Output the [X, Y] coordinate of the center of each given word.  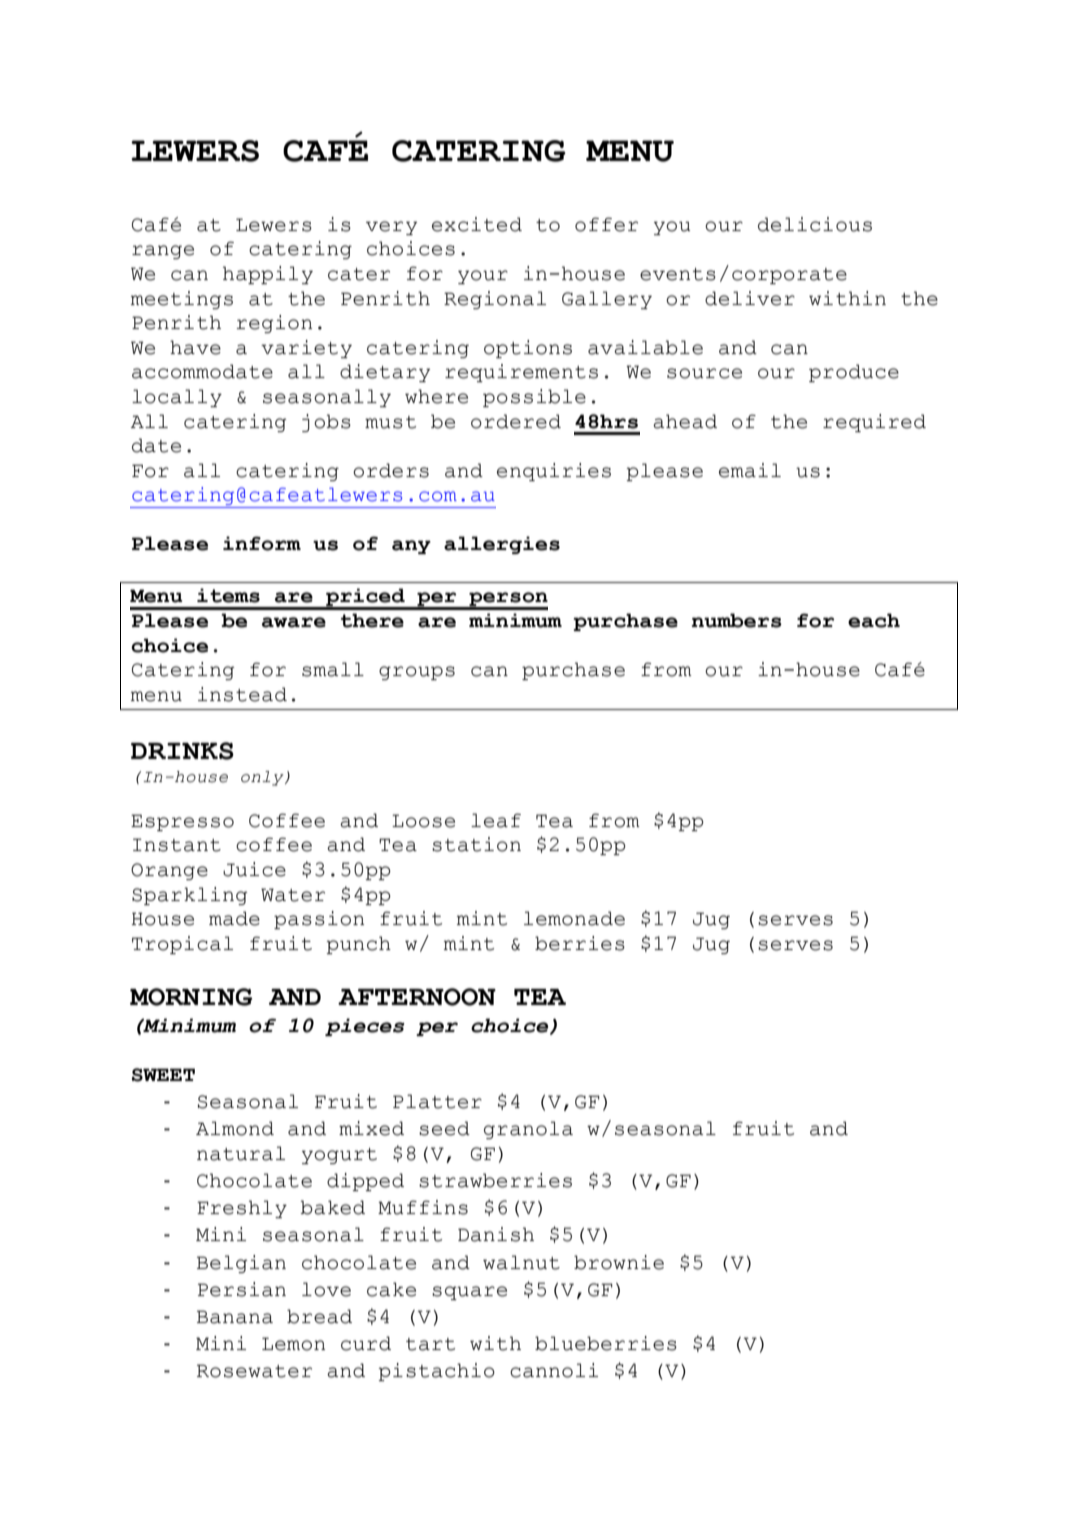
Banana [235, 1317]
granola [528, 1130]
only [263, 778]
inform [262, 543]
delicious [815, 224]
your [483, 277]
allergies [502, 545]
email [750, 470]
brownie [619, 1262]
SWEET [163, 1075]
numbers [737, 620]
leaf [496, 820]
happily [268, 275]
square [469, 1293]
